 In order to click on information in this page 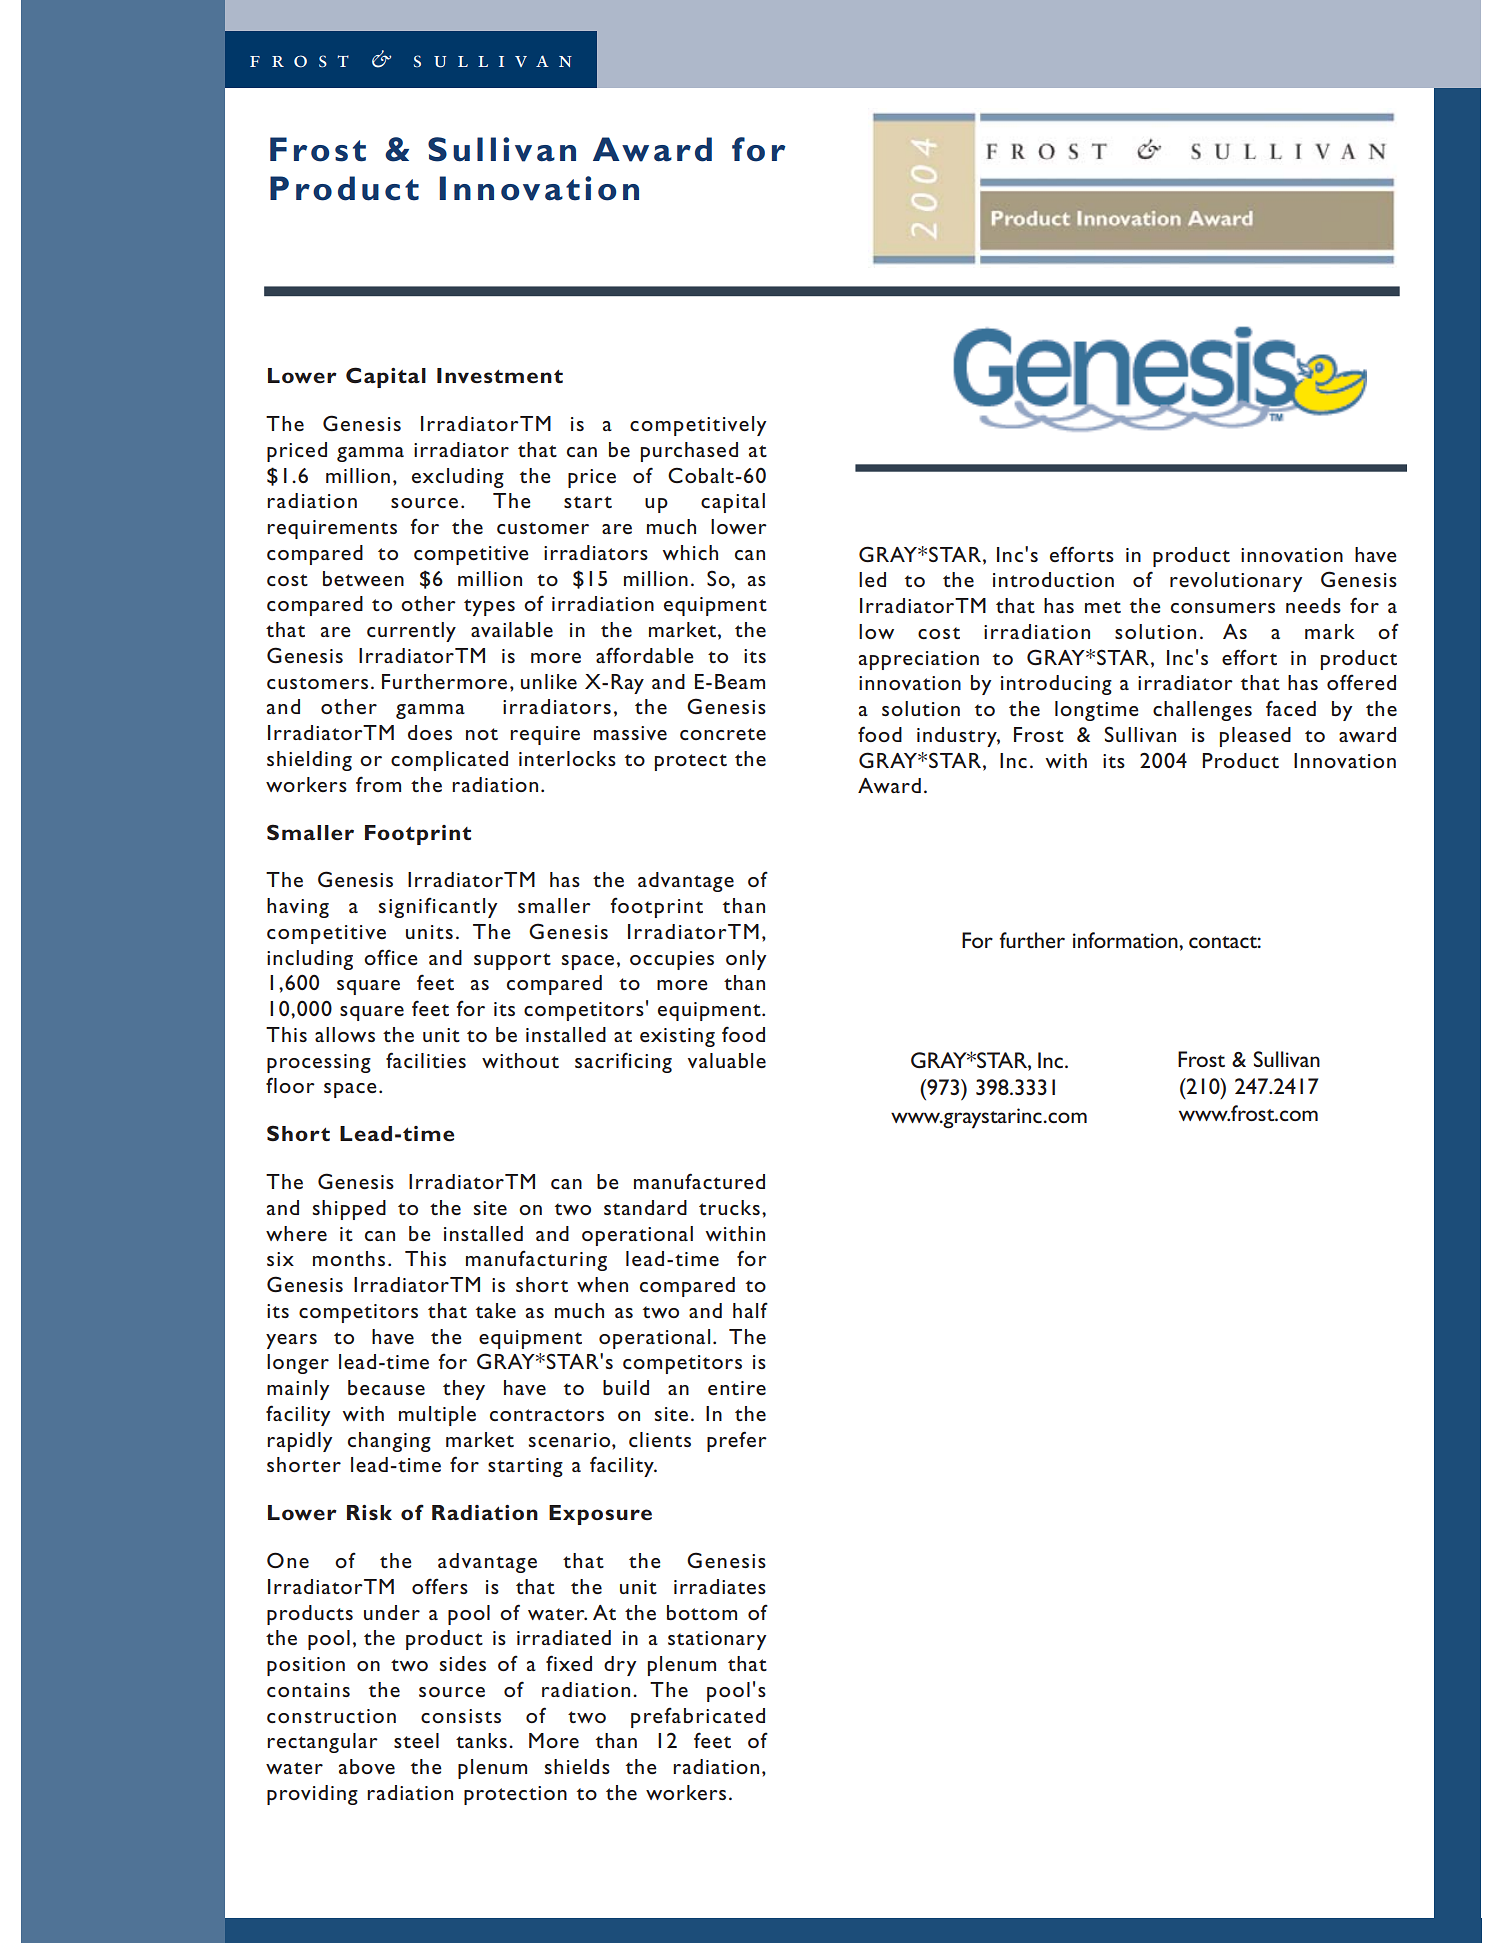, I will do `click(1126, 940)`.
